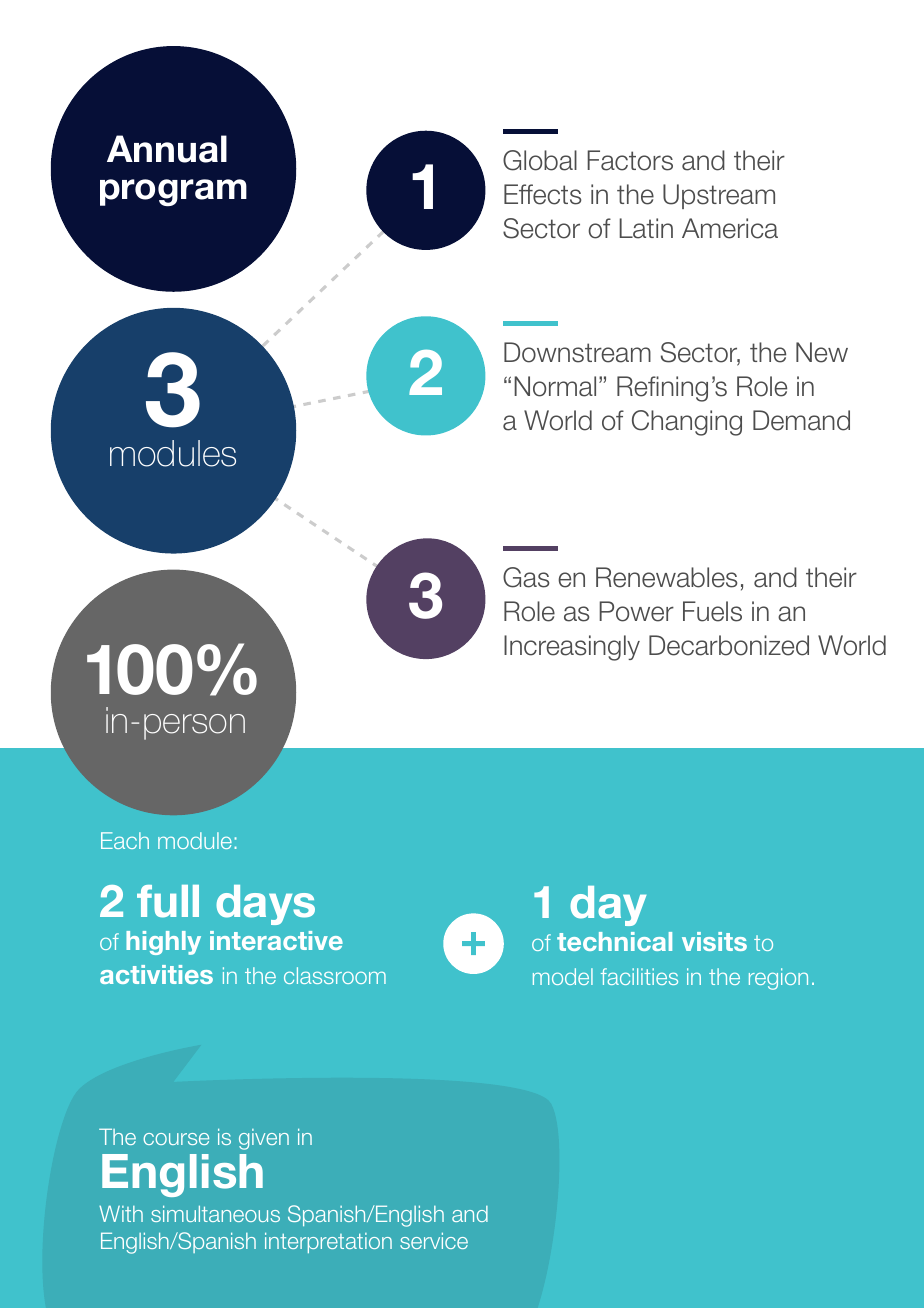 Image resolution: width=924 pixels, height=1308 pixels. I want to click on Gas, so click(526, 577).
